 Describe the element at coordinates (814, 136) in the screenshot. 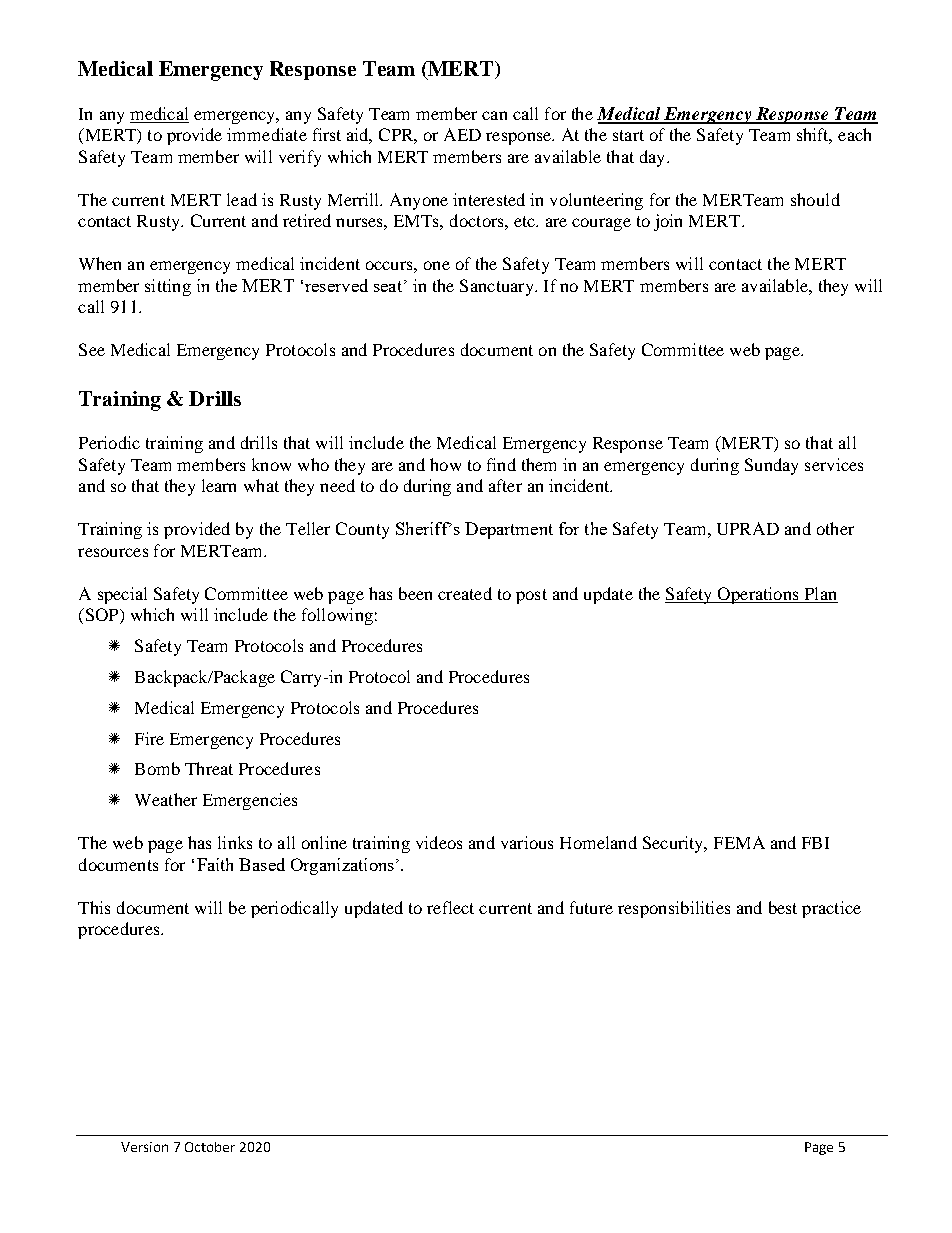

I see `shift` at that location.
